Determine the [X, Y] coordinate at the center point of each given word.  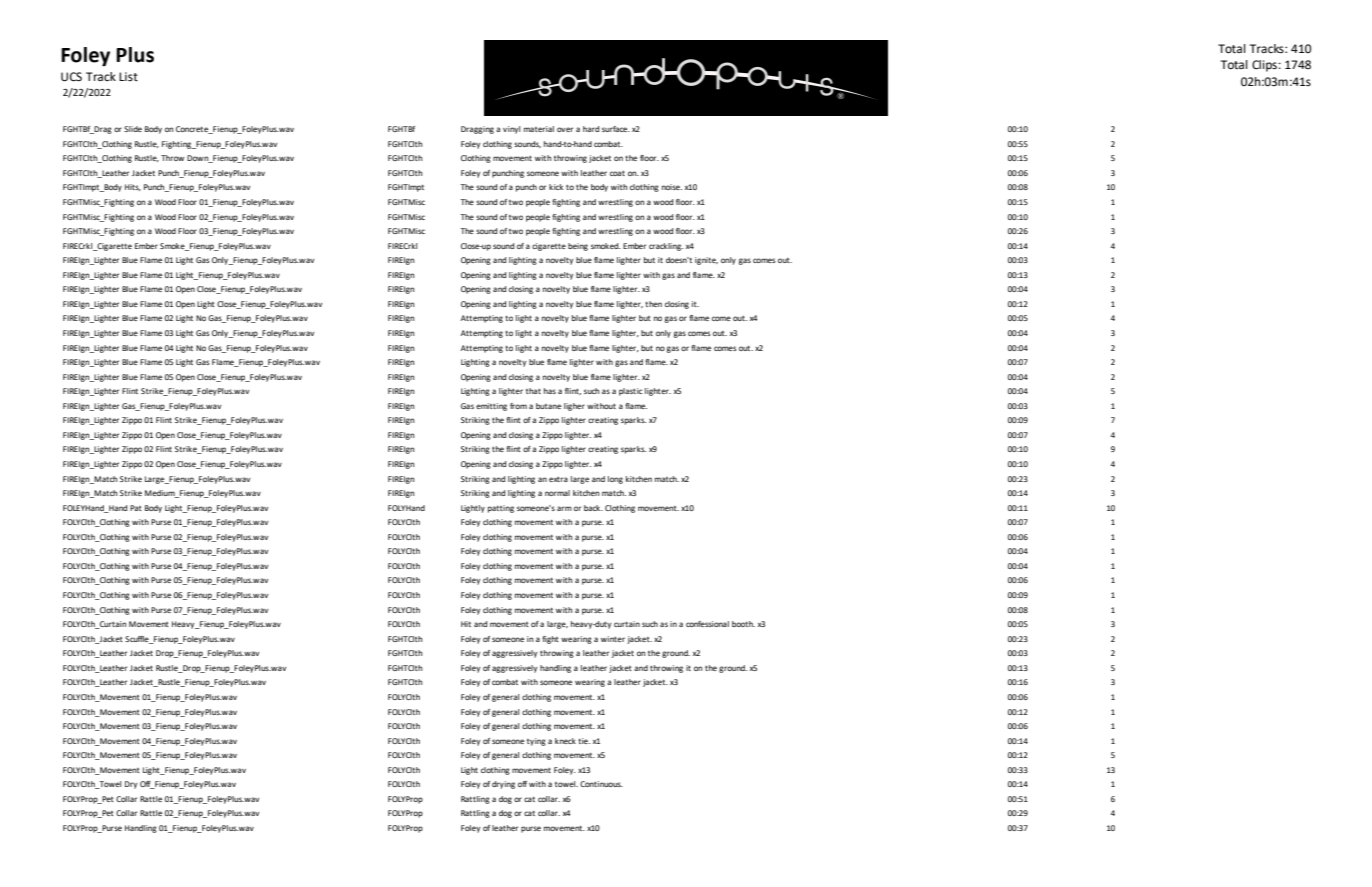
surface [616, 129]
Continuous [601, 784]
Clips [1265, 66]
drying [503, 785]
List [128, 76]
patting [501, 509]
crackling [666, 247]
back [593, 508]
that [533, 391]
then [653, 304]
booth [743, 624]
